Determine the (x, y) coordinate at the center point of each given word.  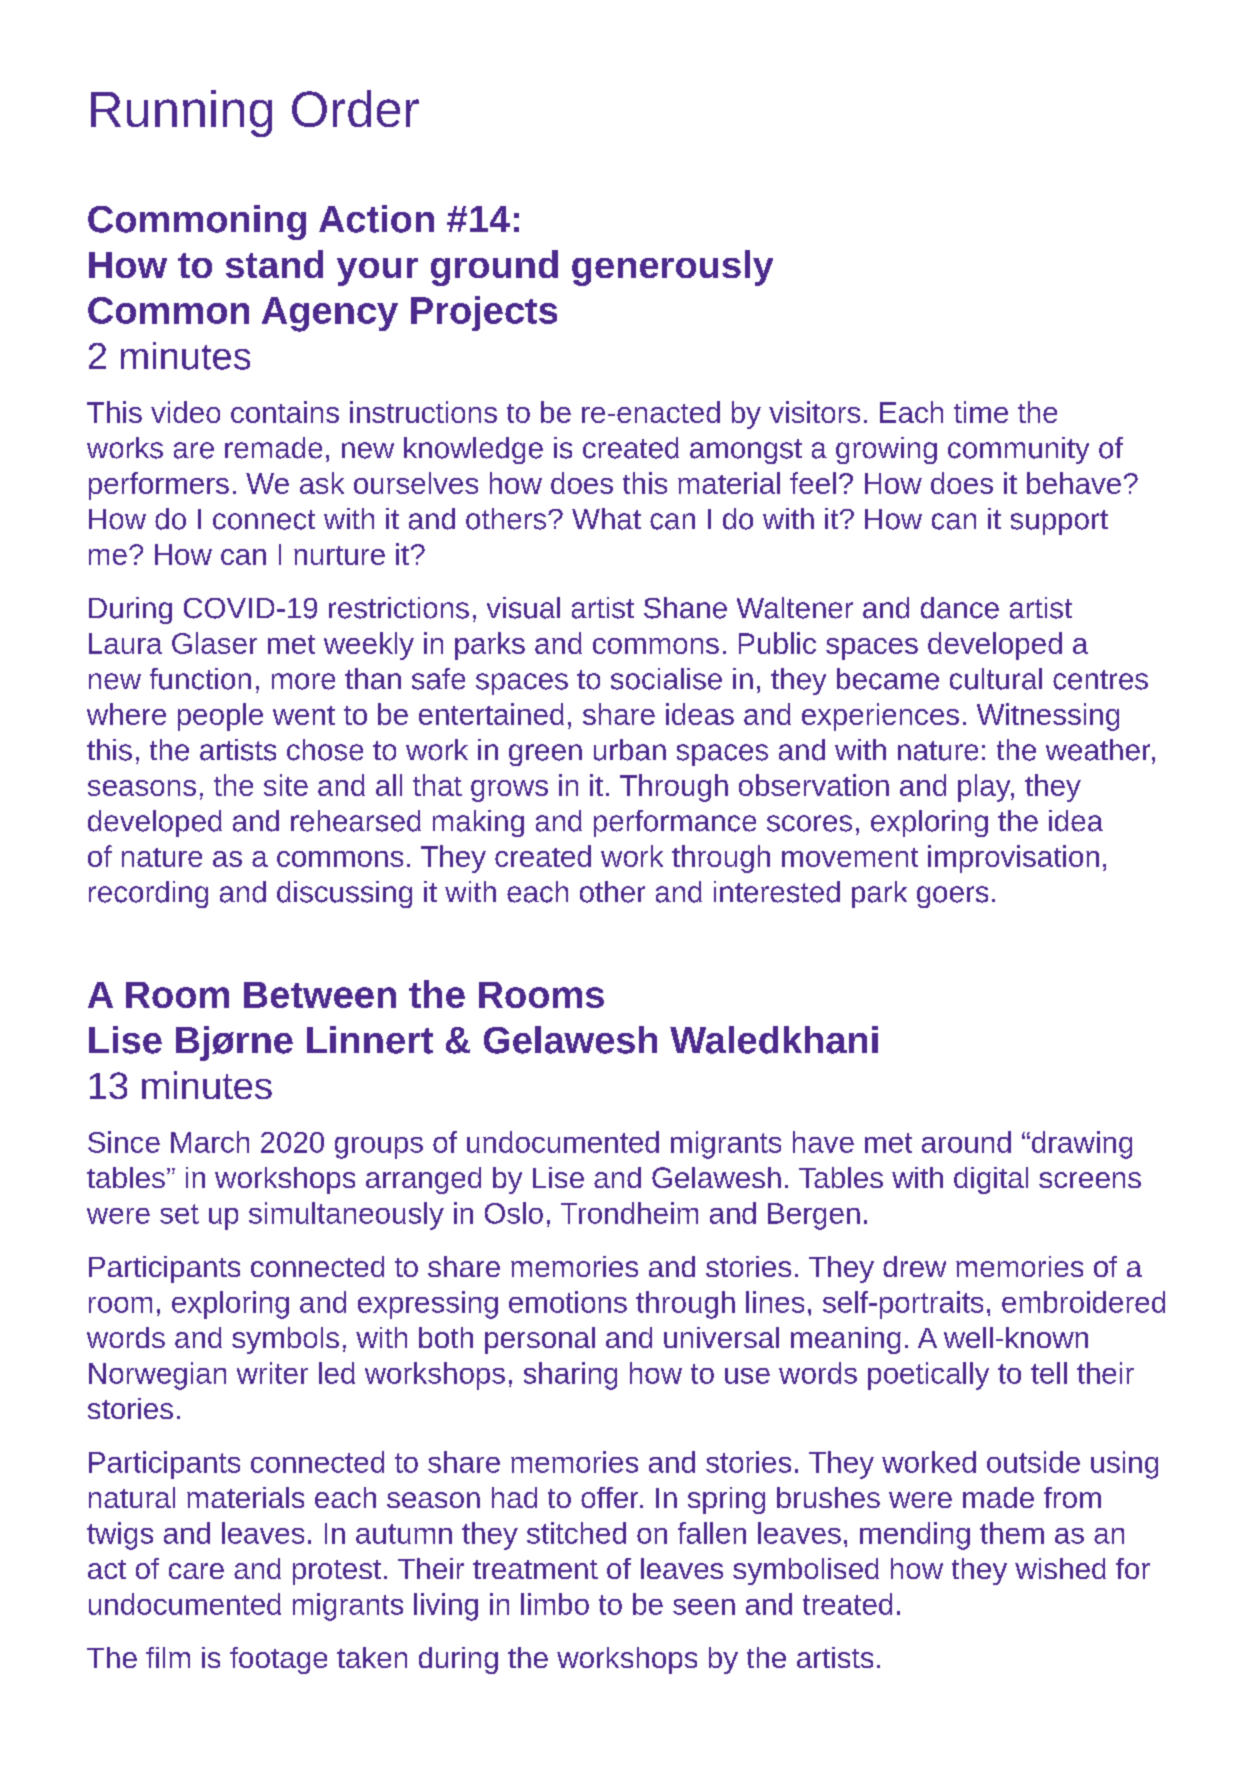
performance (675, 823)
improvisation (1013, 859)
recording (148, 894)
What (606, 519)
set (179, 1214)
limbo (555, 1604)
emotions (568, 1302)
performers (159, 486)
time (981, 412)
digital (991, 1180)
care (196, 1571)
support (1059, 522)
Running (181, 113)
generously (672, 268)
